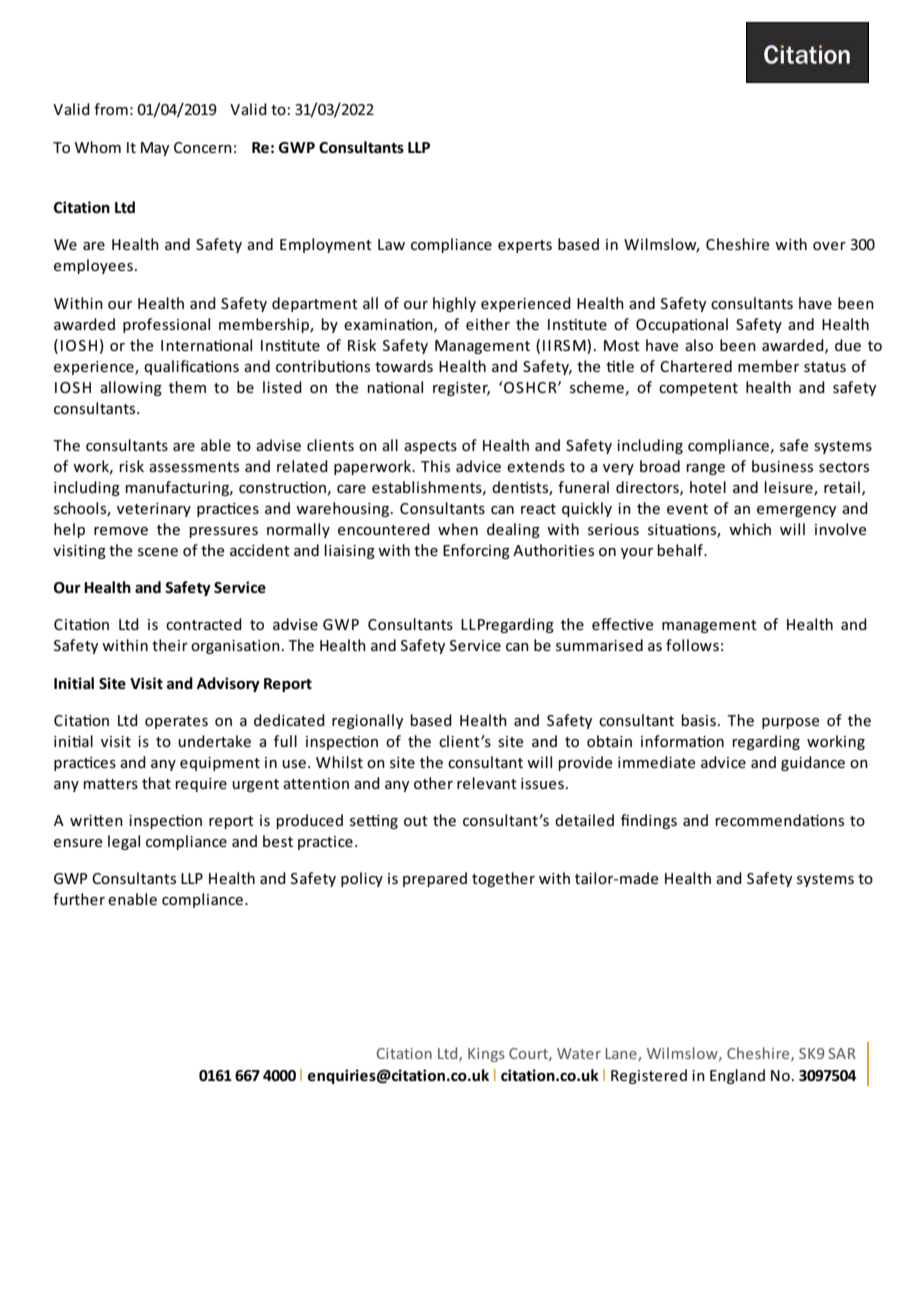 Image resolution: width=924 pixels, height=1308 pixels. What do you see at coordinates (391, 244) in the screenshot?
I see `Law` at bounding box center [391, 244].
